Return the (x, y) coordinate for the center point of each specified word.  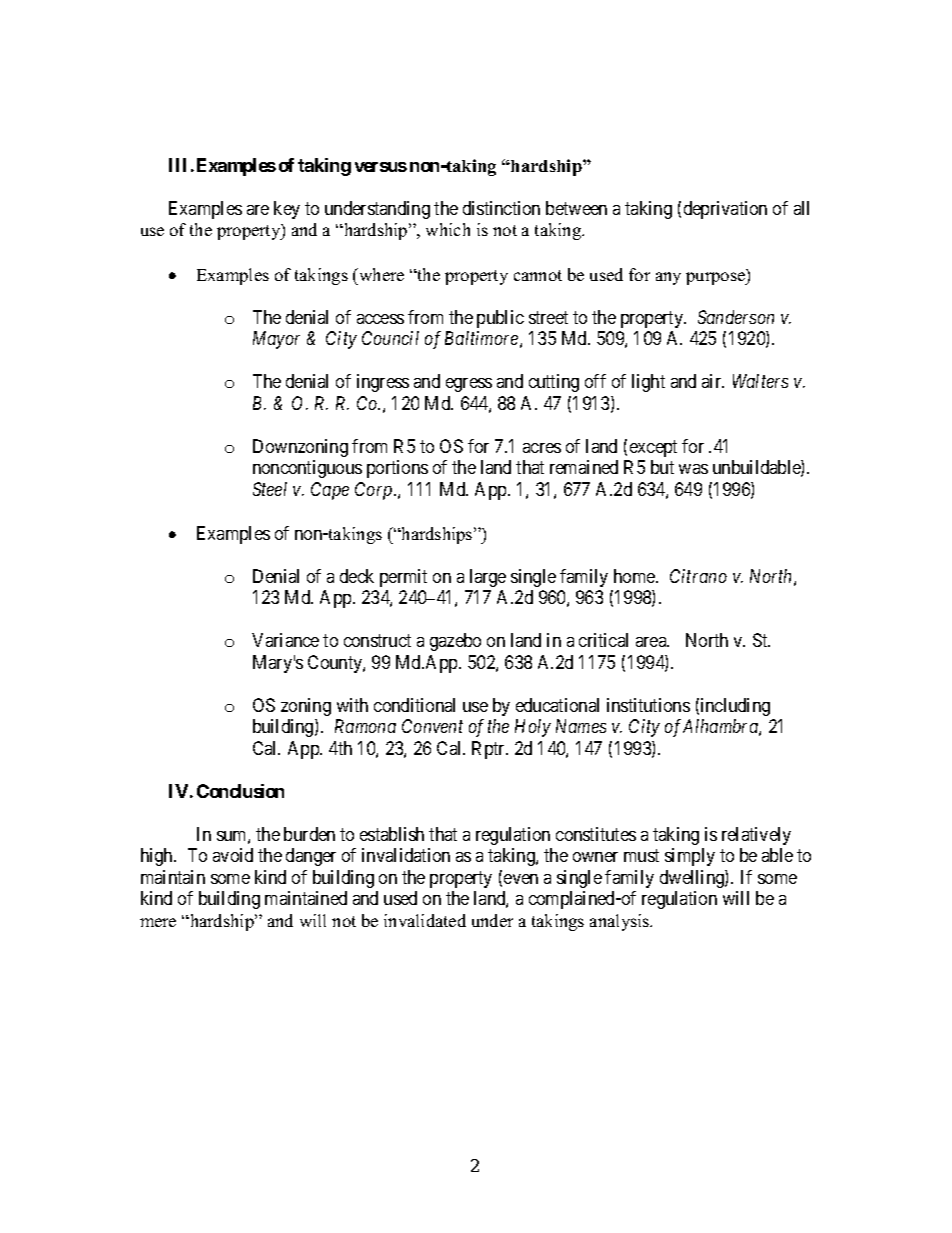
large (488, 578)
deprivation (725, 210)
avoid (233, 855)
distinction (501, 208)
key (287, 210)
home (635, 576)
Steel (270, 489)
